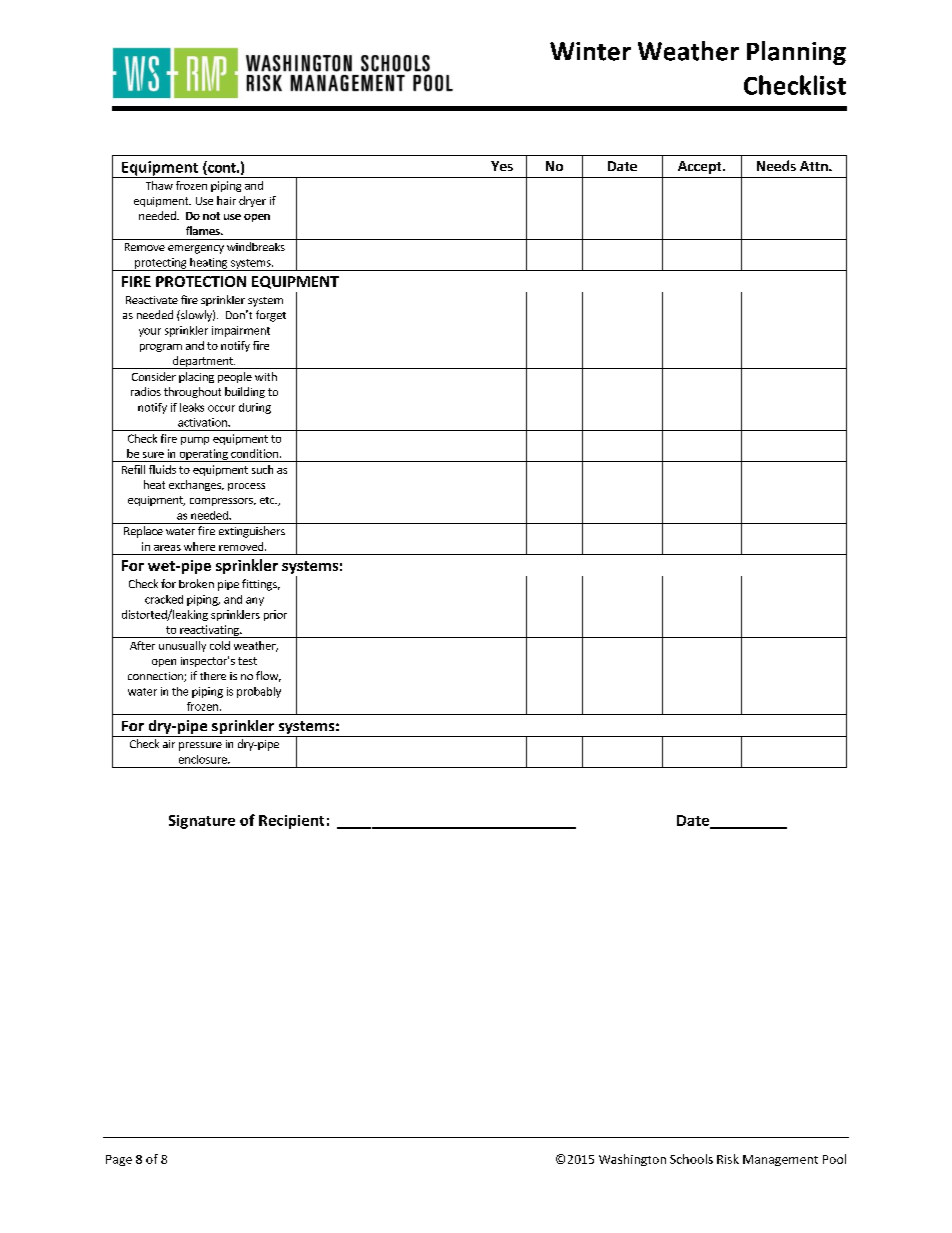 The height and width of the page is (1233, 952). What do you see at coordinates (271, 316) in the page?
I see `forget` at bounding box center [271, 316].
